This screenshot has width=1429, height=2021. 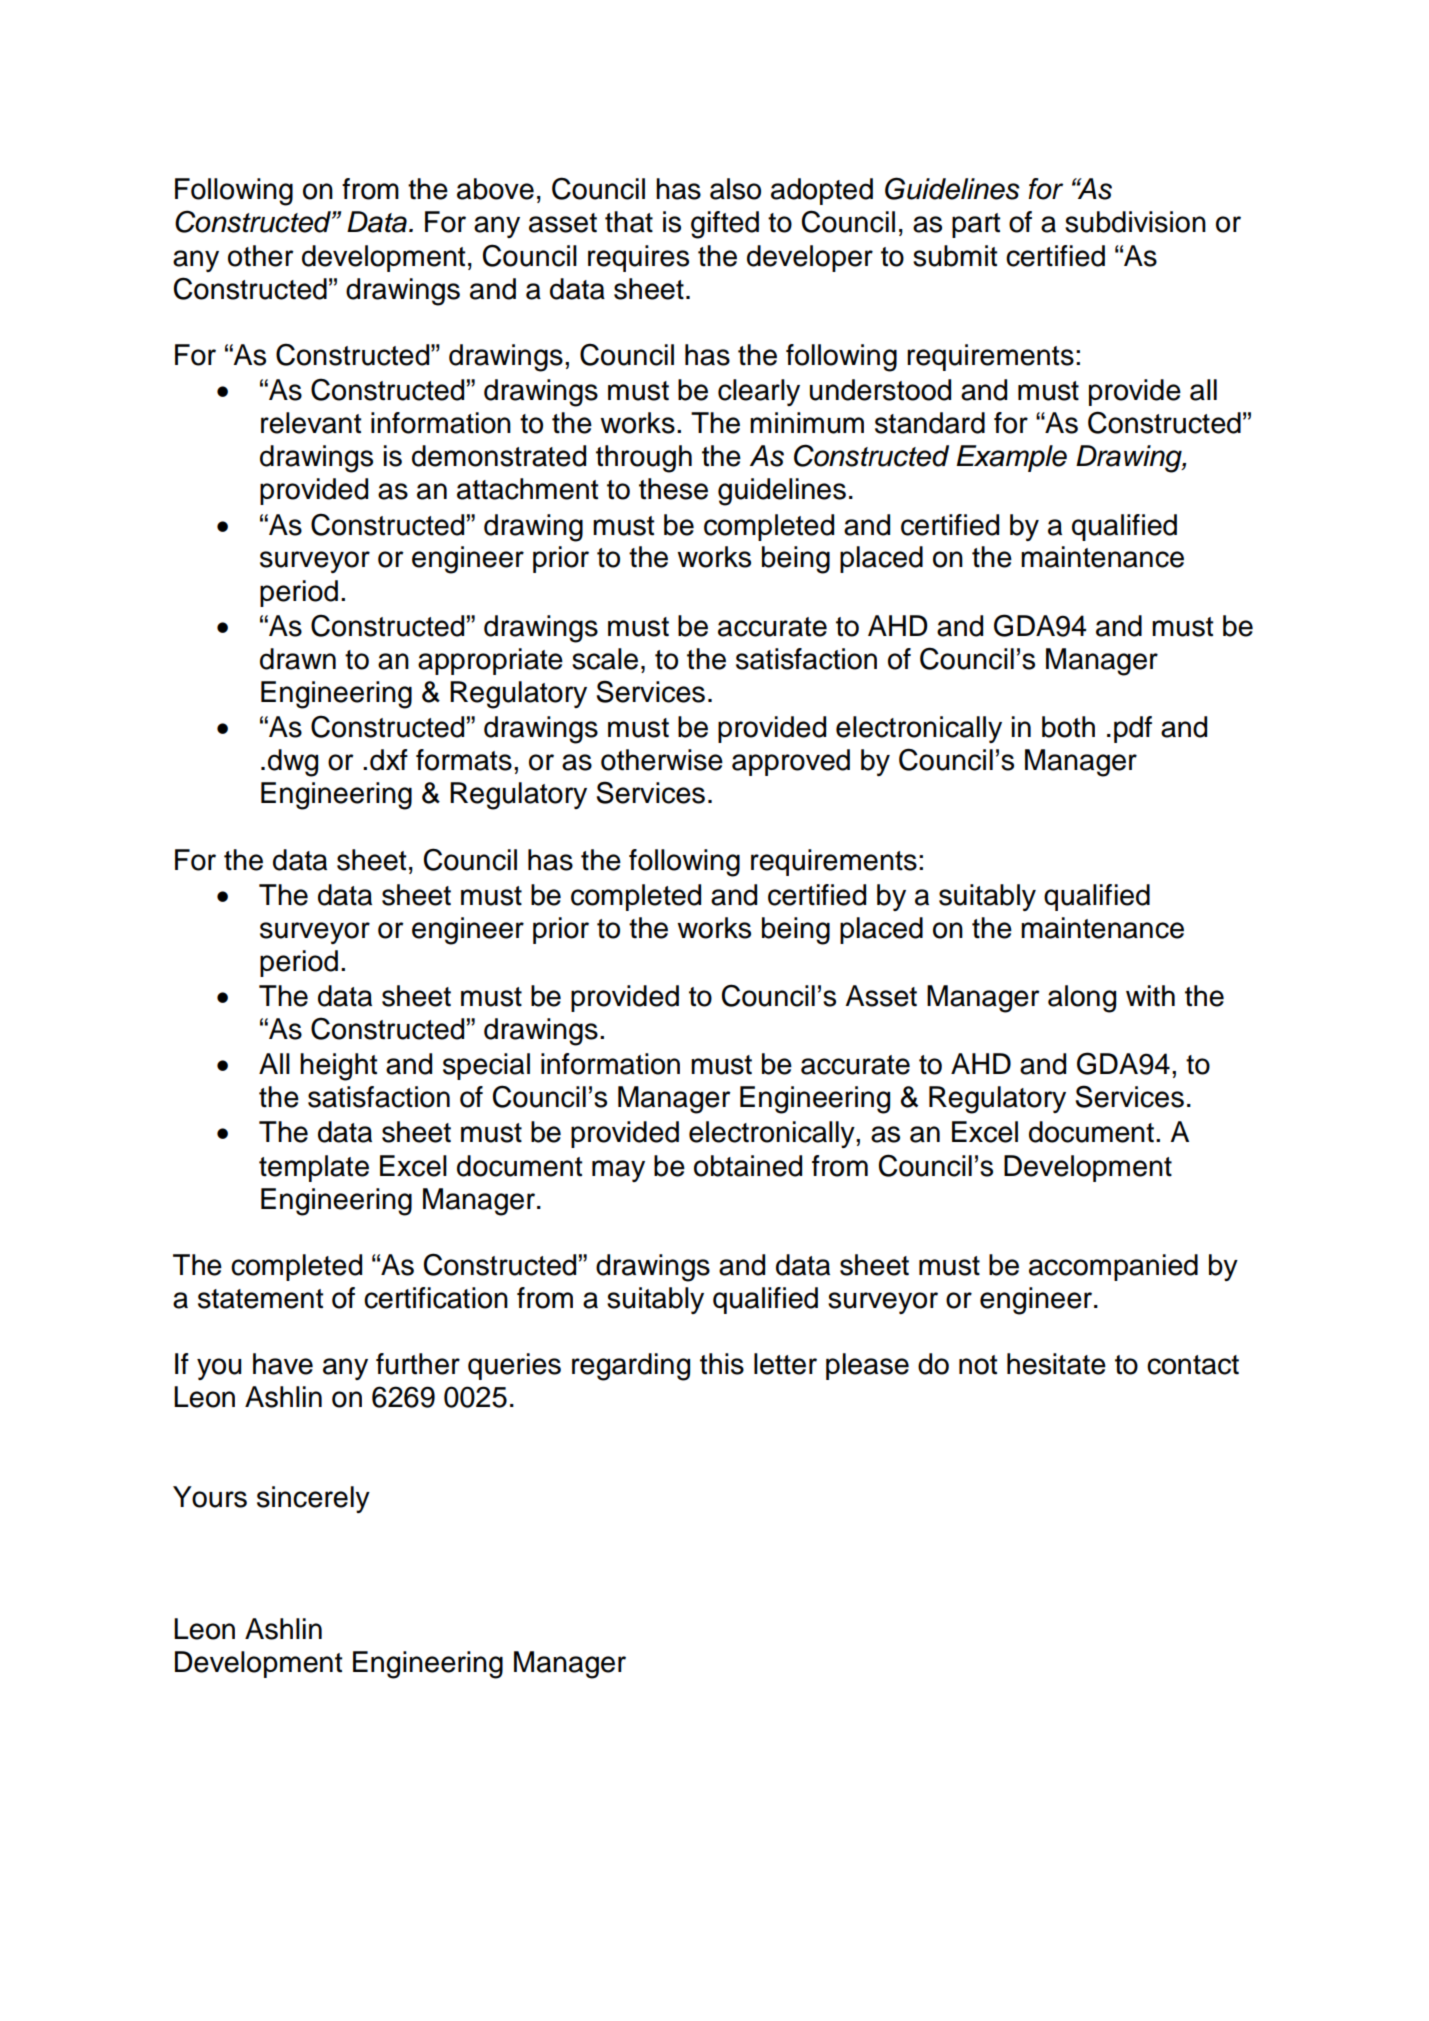 I want to click on dwg, so click(x=293, y=763).
